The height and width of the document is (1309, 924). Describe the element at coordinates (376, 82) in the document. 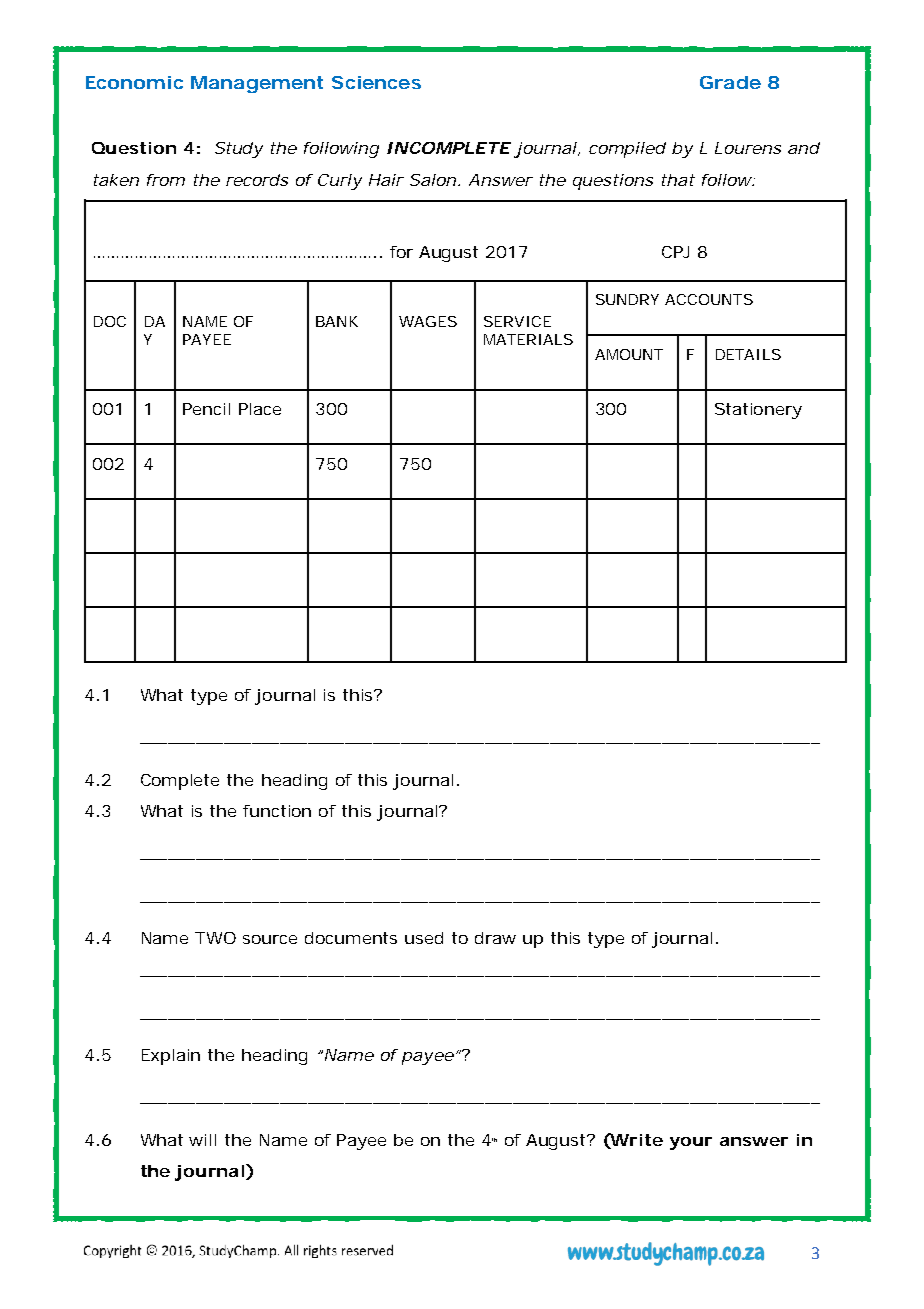

I see `Sciences` at that location.
